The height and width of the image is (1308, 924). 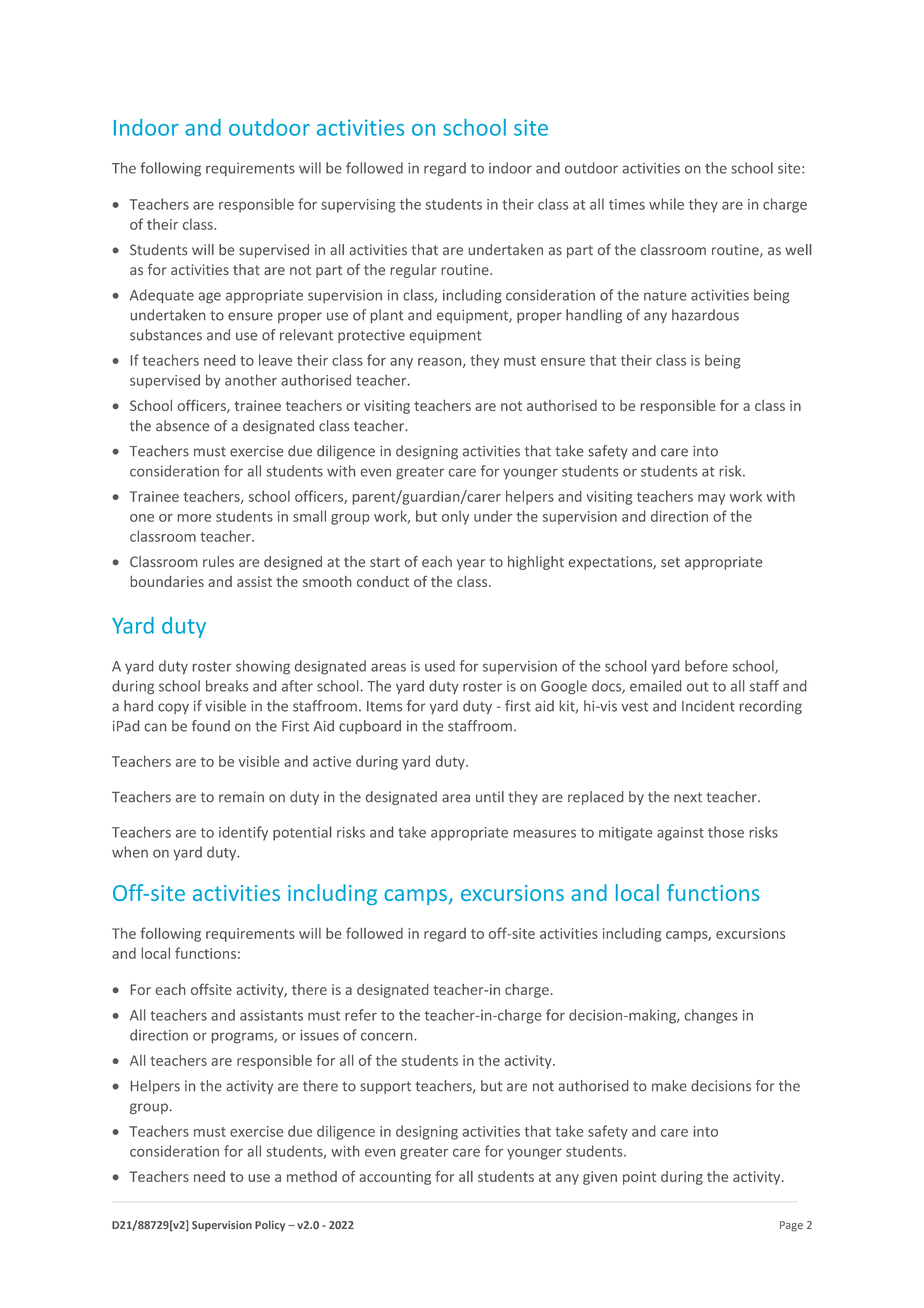 I want to click on found, so click(x=211, y=726).
